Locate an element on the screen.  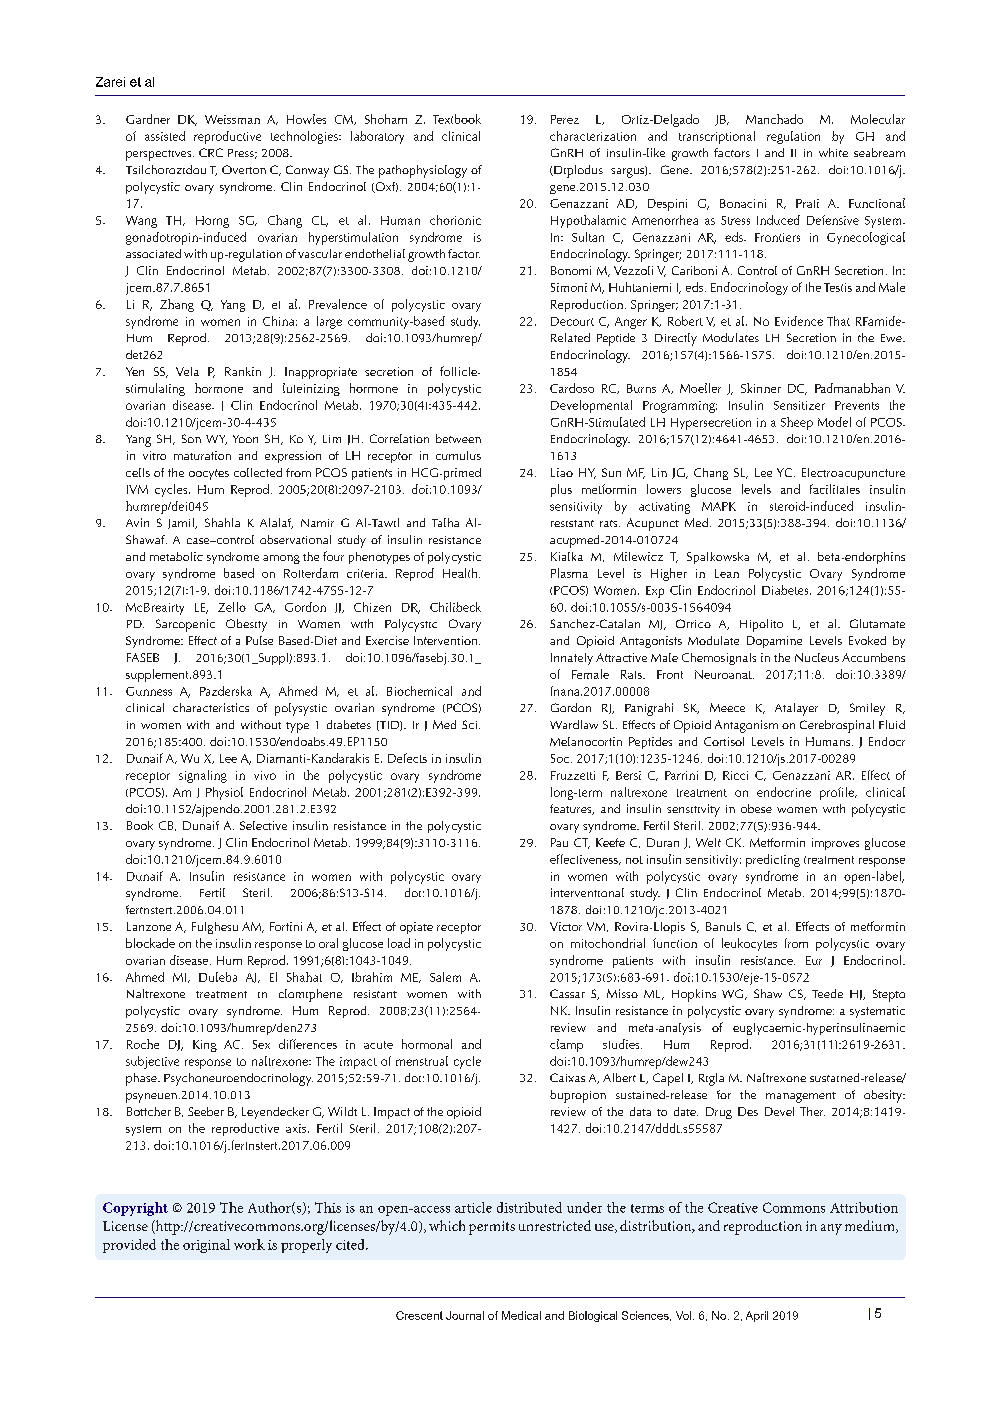
April is located at coordinates (757, 1316).
